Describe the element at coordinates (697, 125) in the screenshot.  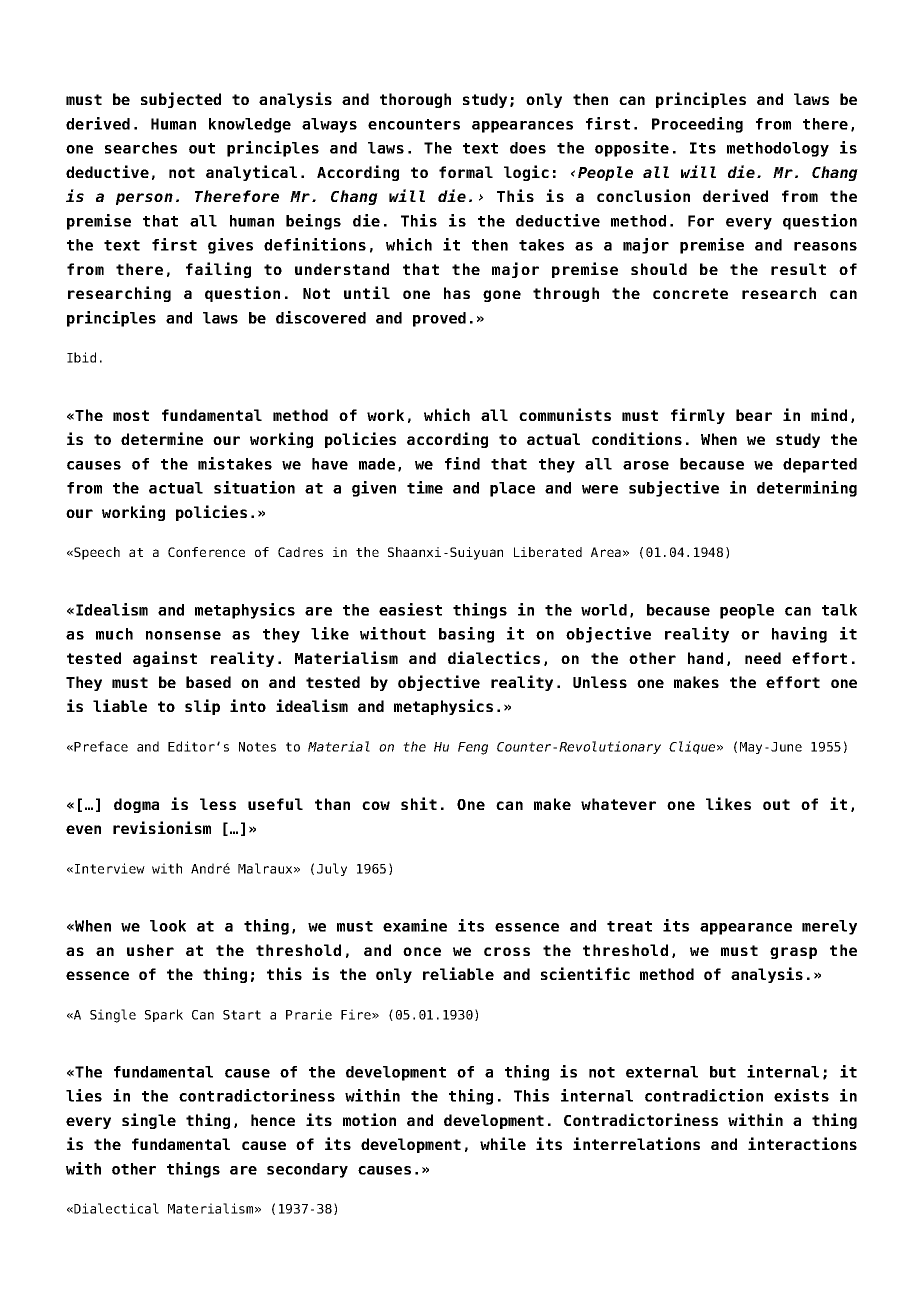
I see `Proceeding` at that location.
